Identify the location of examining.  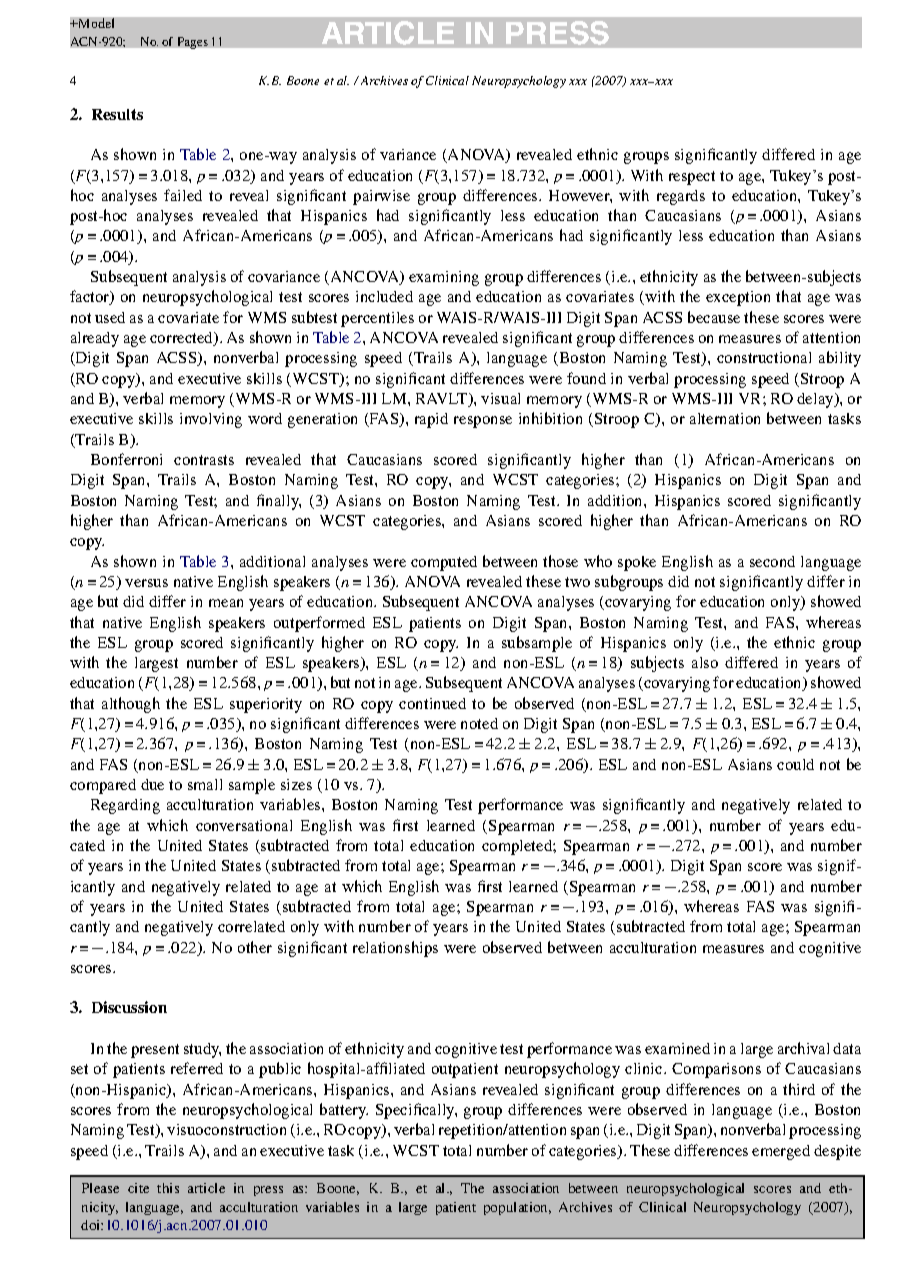
(444, 278).
